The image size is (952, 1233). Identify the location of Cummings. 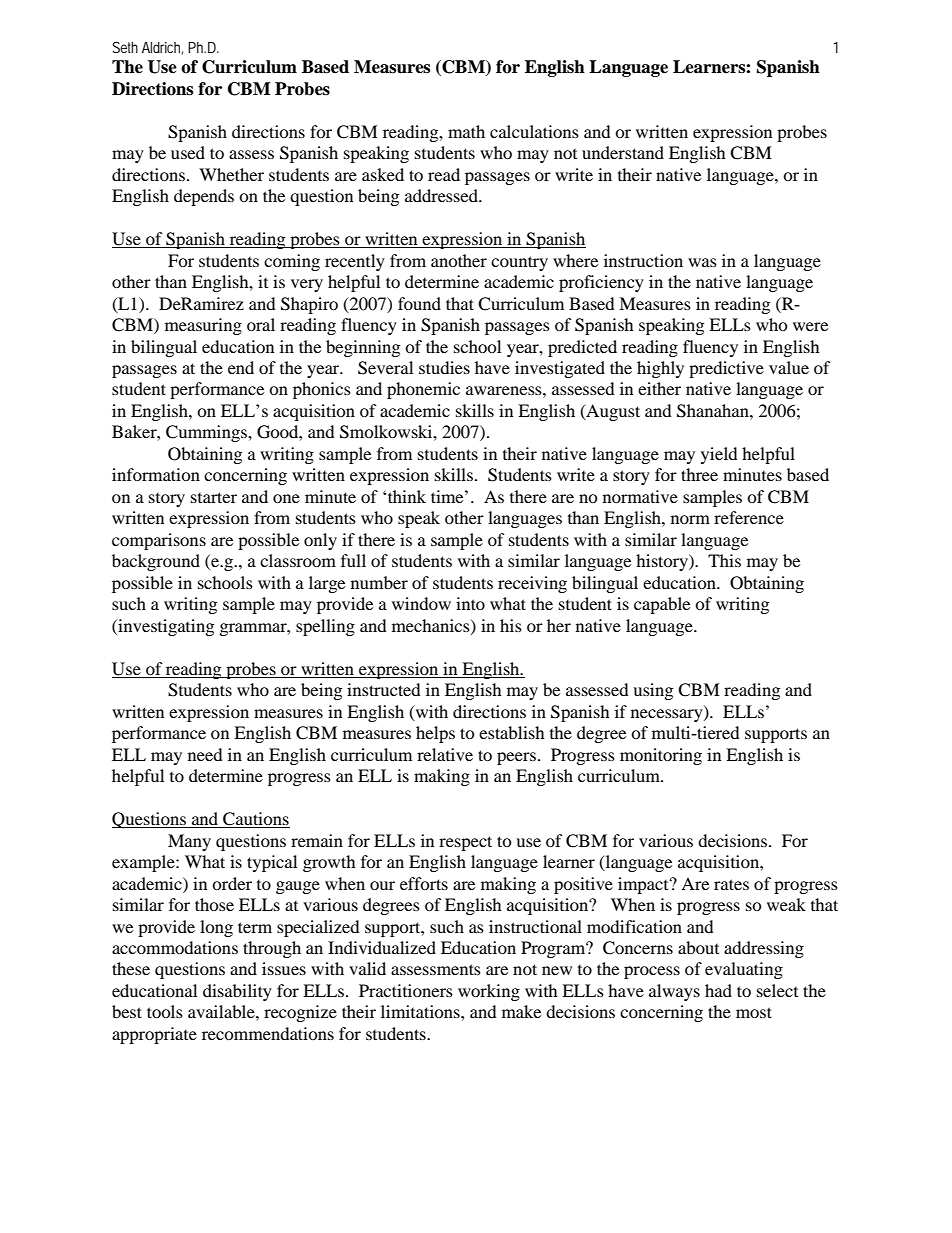
(207, 433).
